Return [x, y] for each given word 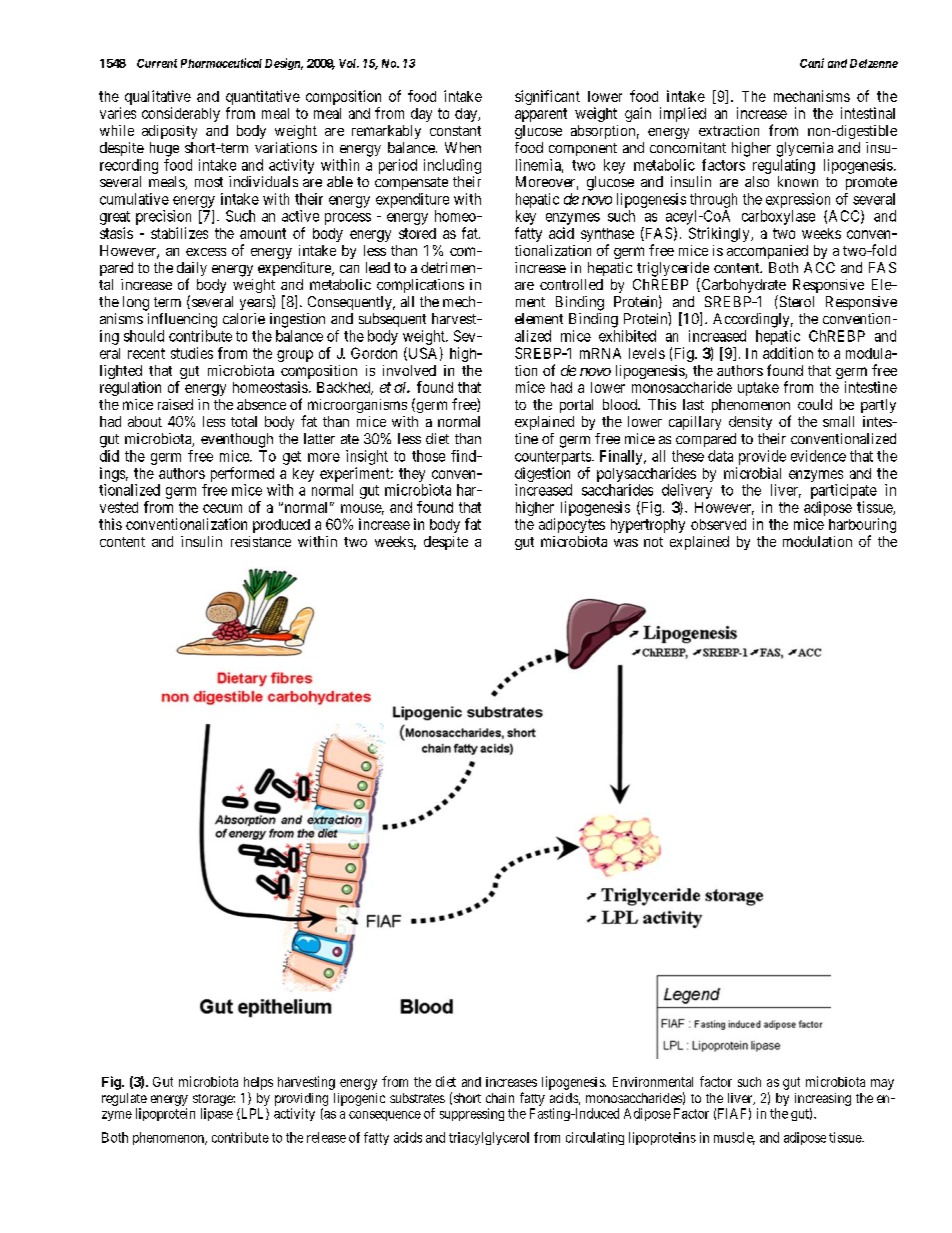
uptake [758, 389]
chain [500, 1098]
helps [258, 1083]
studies [192, 353]
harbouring [862, 527]
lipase [217, 1114]
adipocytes [572, 525]
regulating [784, 166]
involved [409, 370]
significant [547, 97]
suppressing [472, 1114]
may [882, 1084]
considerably [181, 114]
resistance [261, 541]
